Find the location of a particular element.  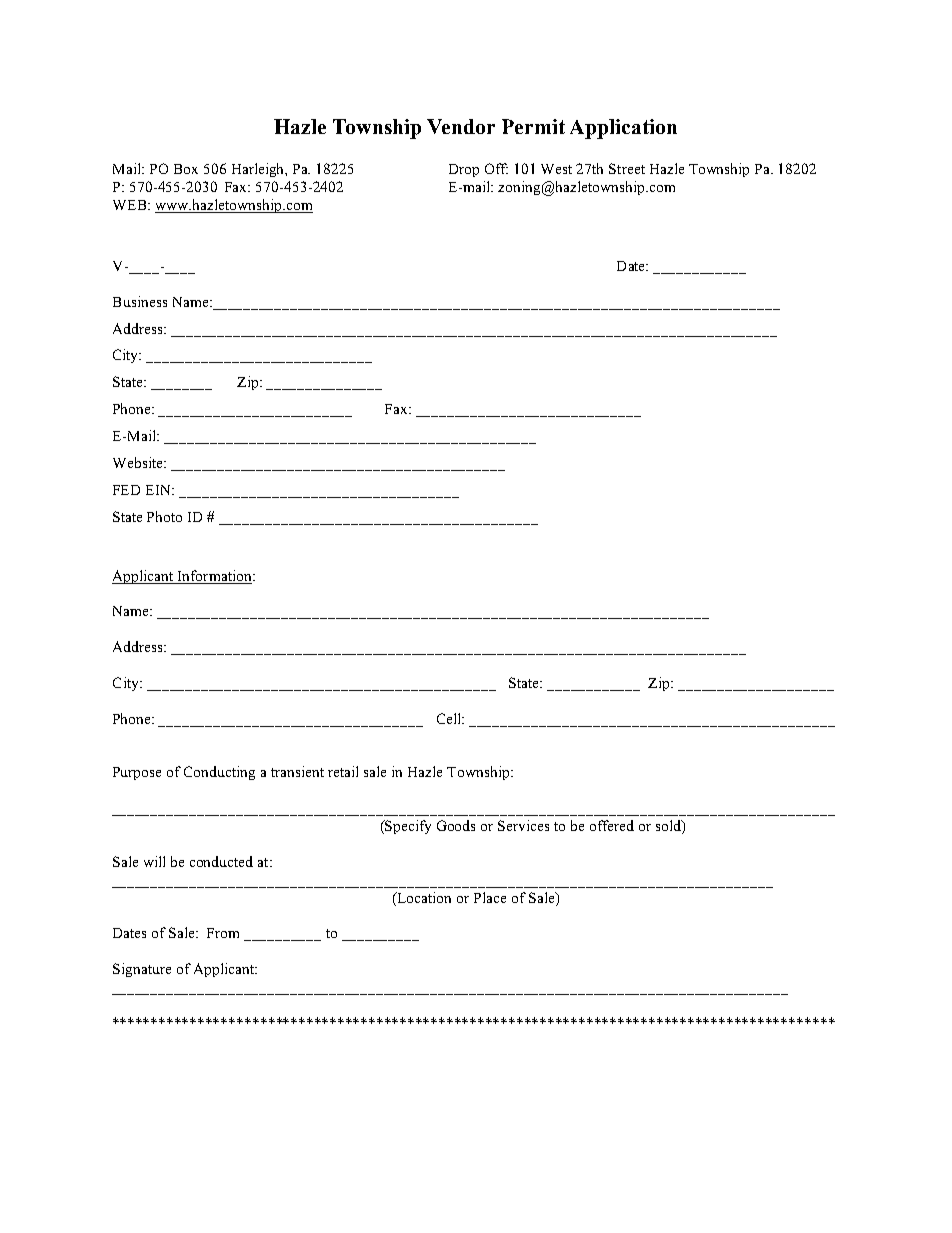

Street is located at coordinates (627, 168).
